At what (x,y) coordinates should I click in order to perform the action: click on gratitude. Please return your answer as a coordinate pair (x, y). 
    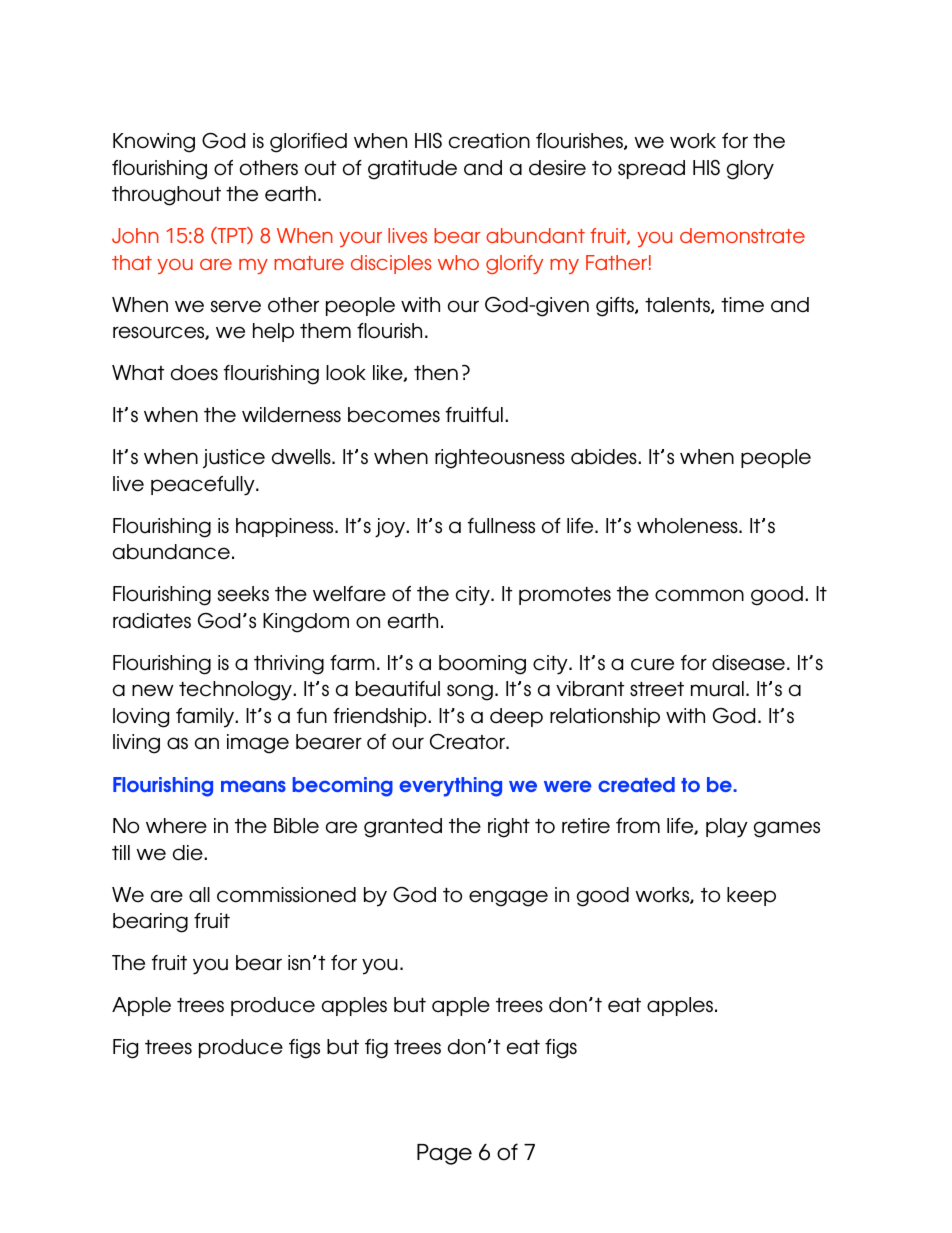
    Looking at the image, I should click on (412, 170).
